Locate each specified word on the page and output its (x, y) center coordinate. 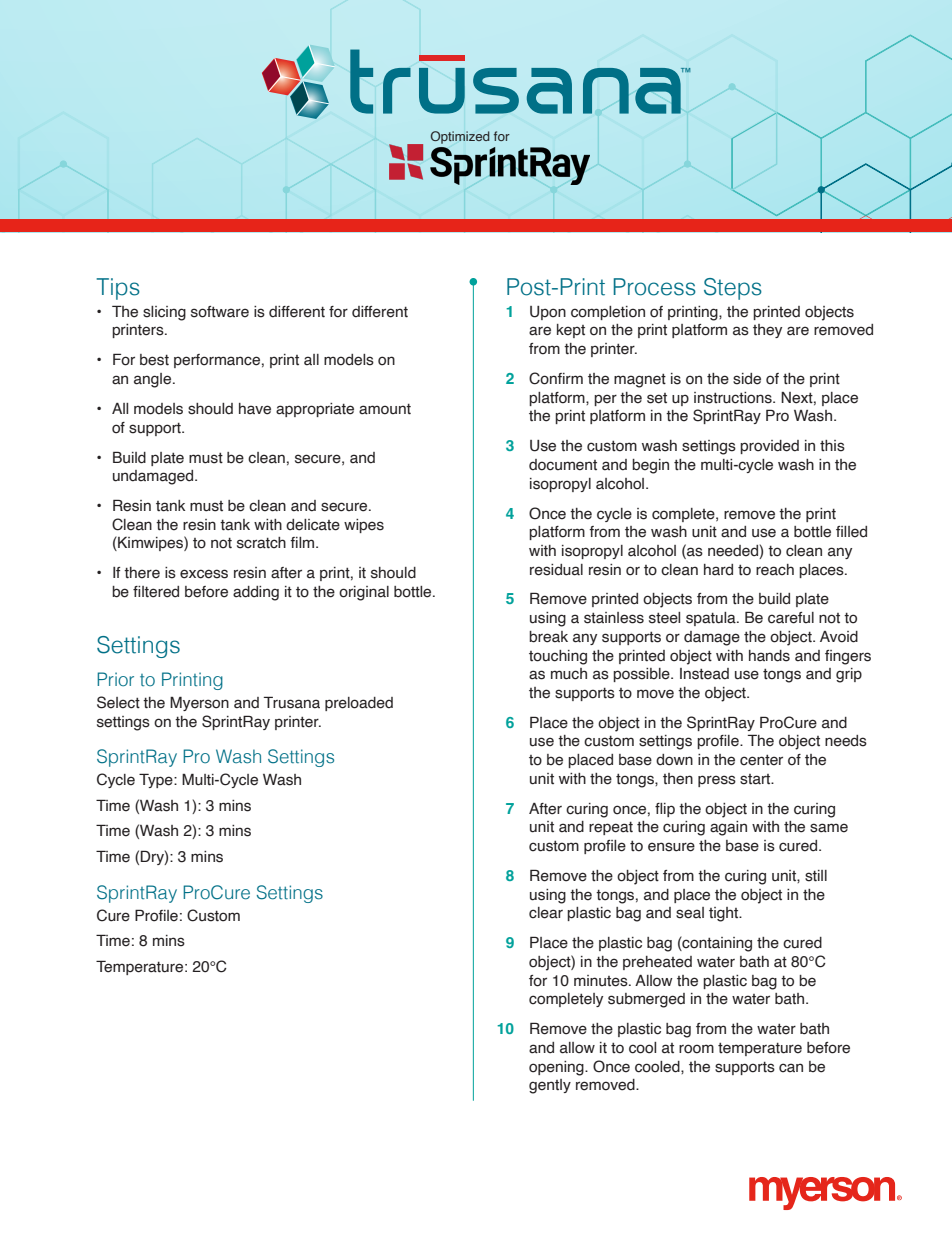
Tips (118, 289)
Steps (733, 289)
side (747, 379)
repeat (611, 828)
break (548, 637)
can (791, 1068)
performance (217, 361)
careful (791, 618)
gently (550, 1086)
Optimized (460, 137)
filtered (156, 592)
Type (157, 780)
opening (557, 1068)
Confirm (556, 378)
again (728, 828)
